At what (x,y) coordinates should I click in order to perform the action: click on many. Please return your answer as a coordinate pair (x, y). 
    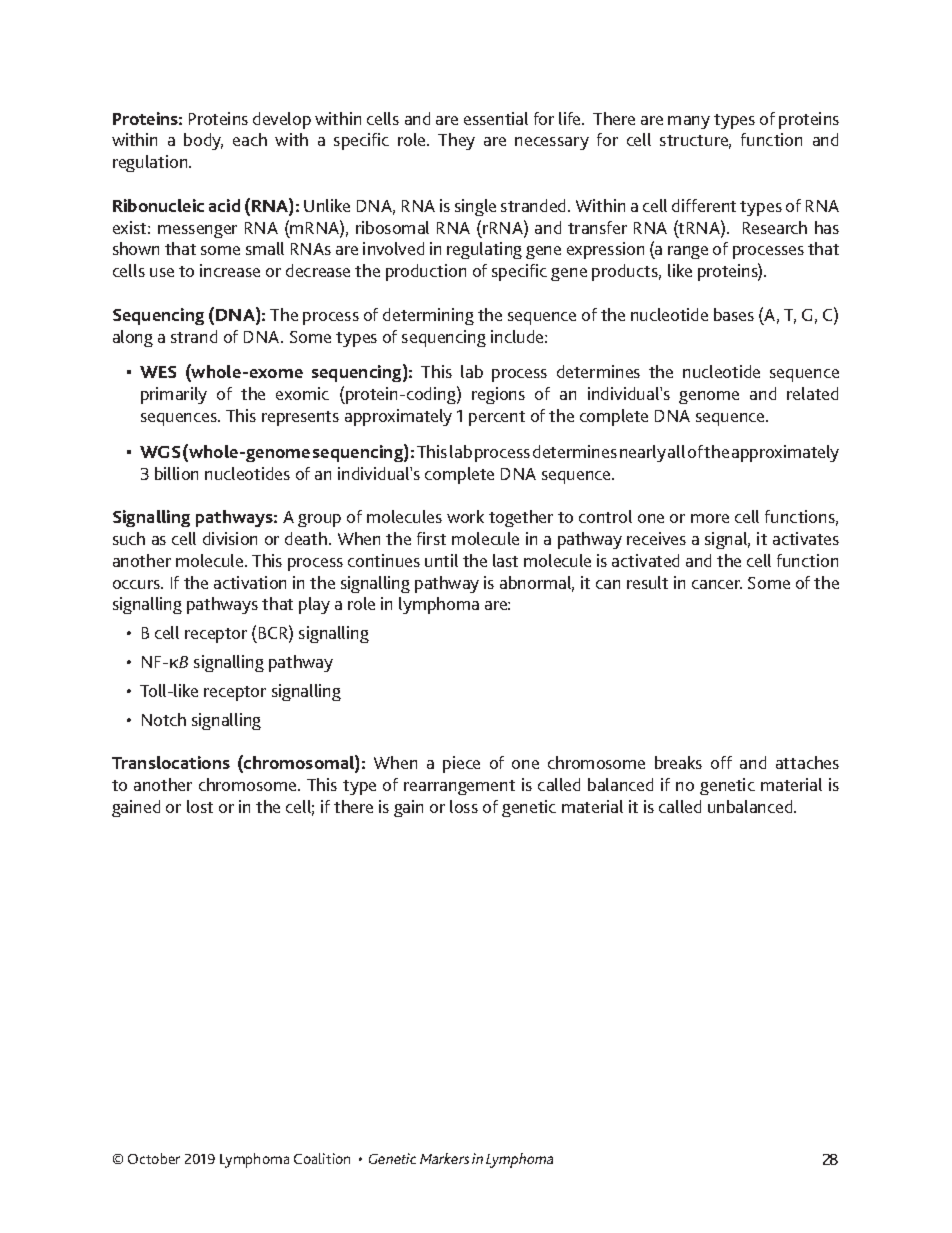
    Looking at the image, I should click on (689, 122).
